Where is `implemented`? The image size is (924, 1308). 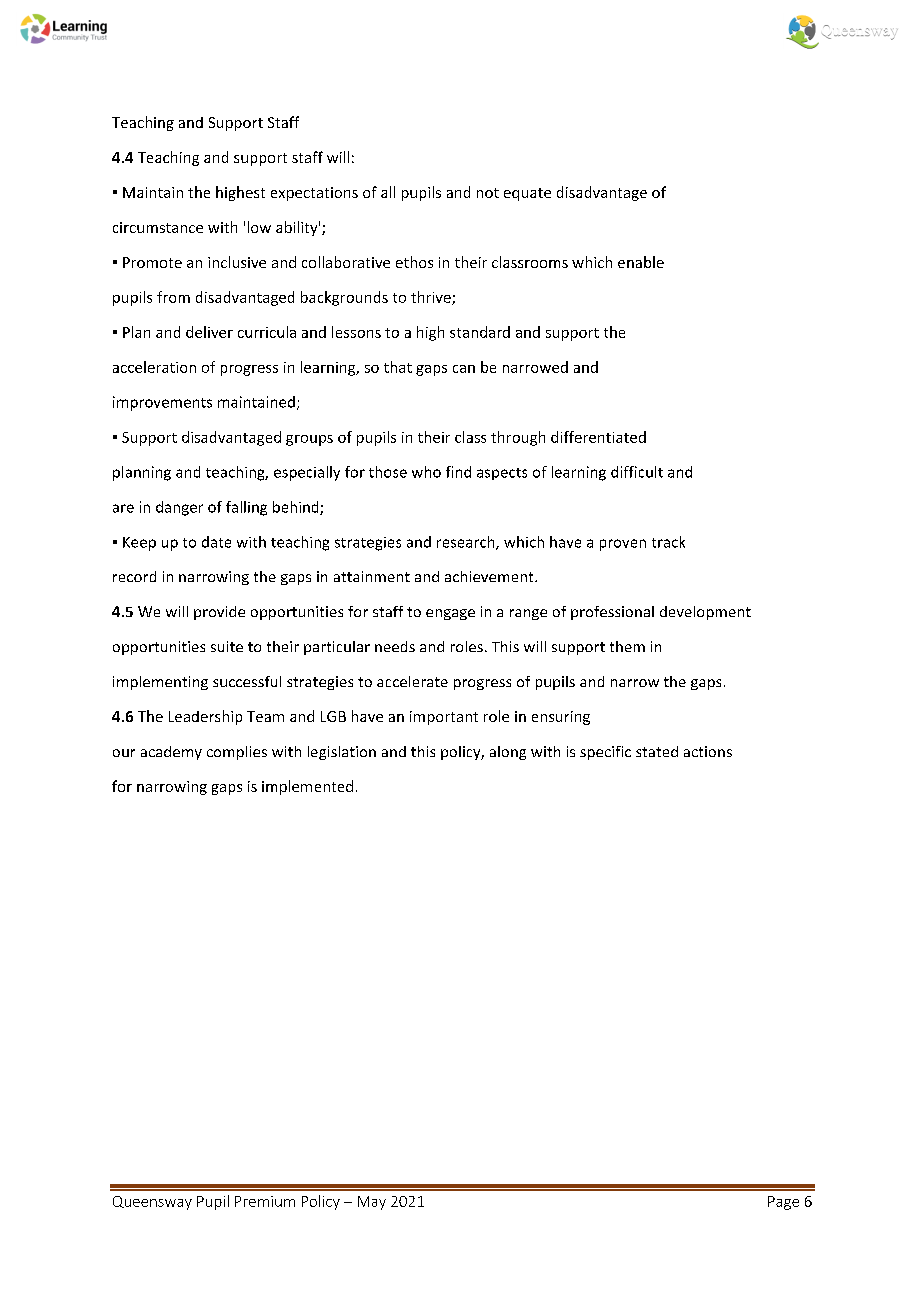 implemented is located at coordinates (307, 787).
